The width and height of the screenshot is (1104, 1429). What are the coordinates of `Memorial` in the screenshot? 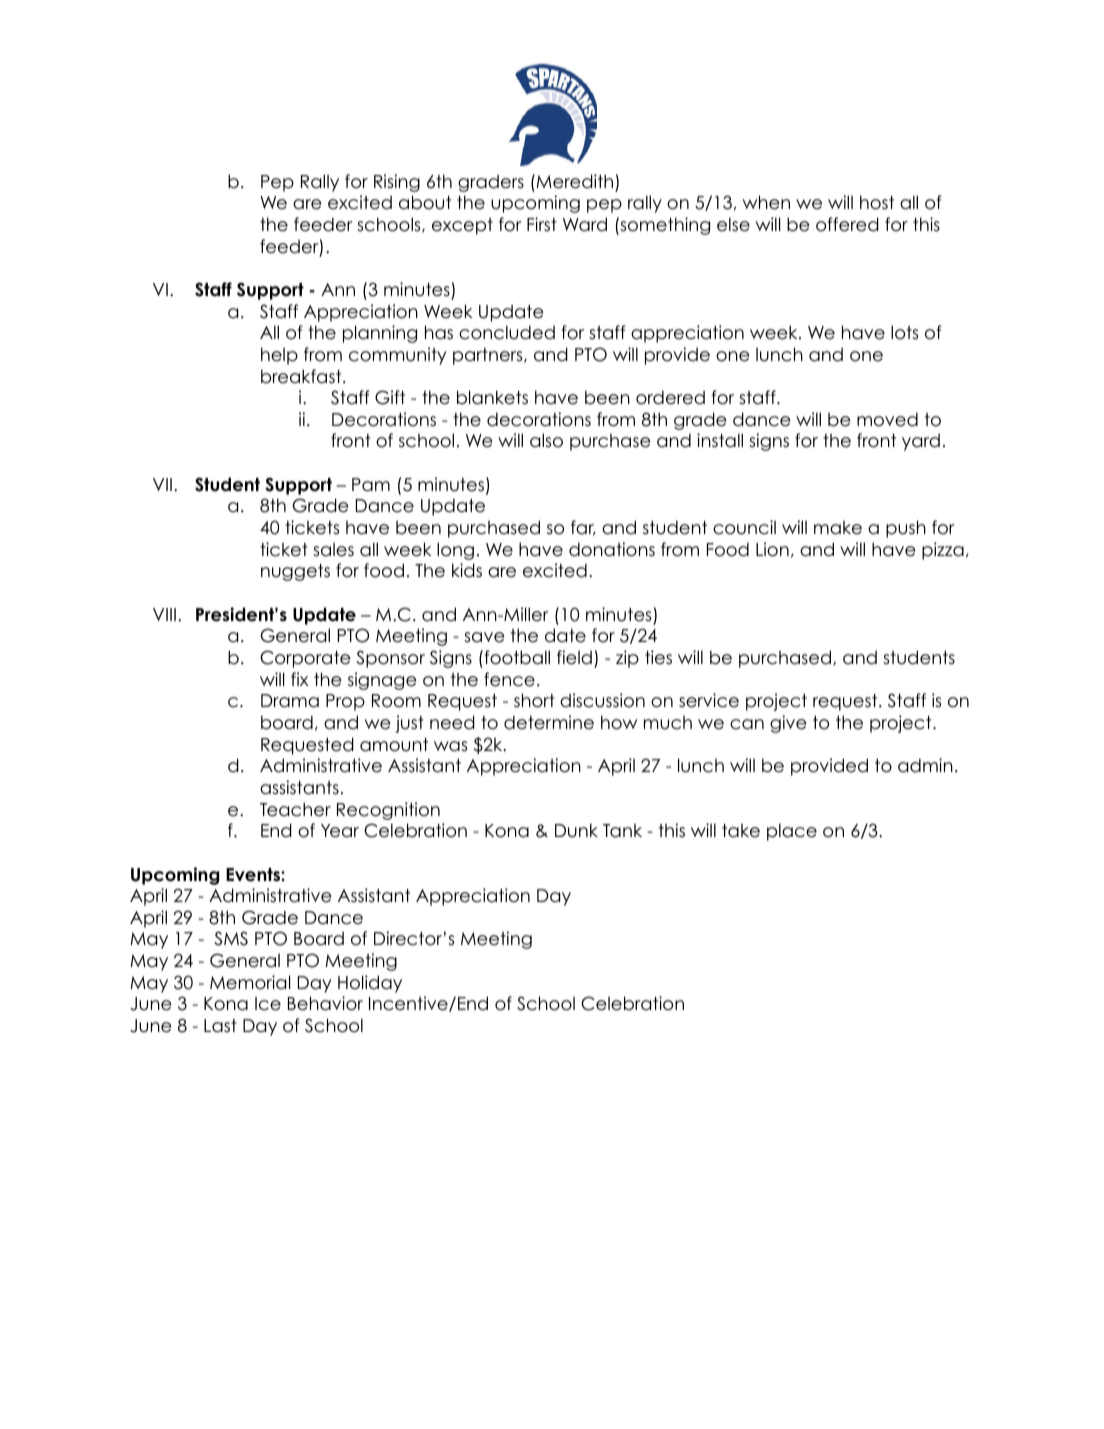 It's located at (250, 982).
